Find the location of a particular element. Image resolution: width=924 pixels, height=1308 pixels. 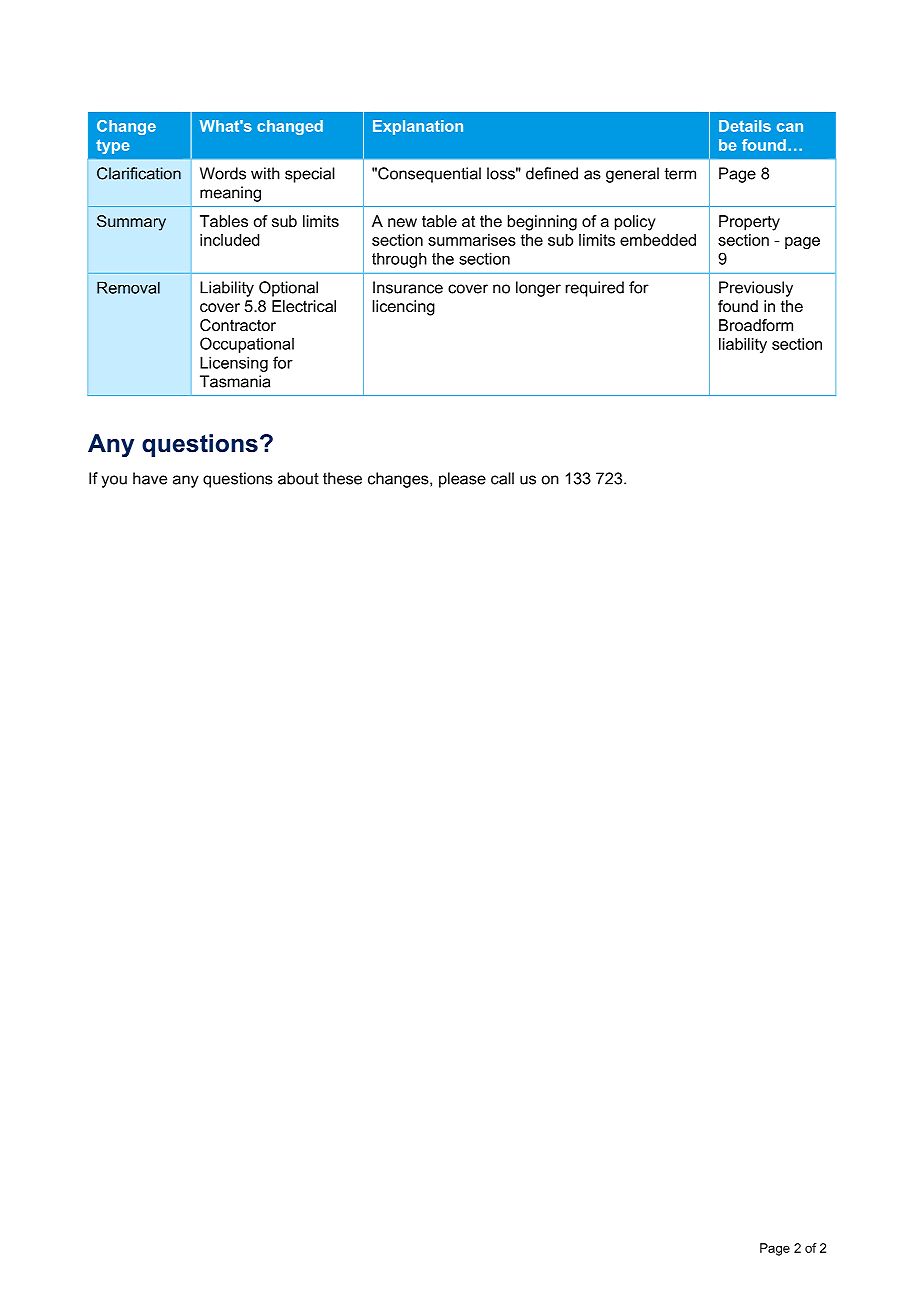

Details is located at coordinates (745, 126).
